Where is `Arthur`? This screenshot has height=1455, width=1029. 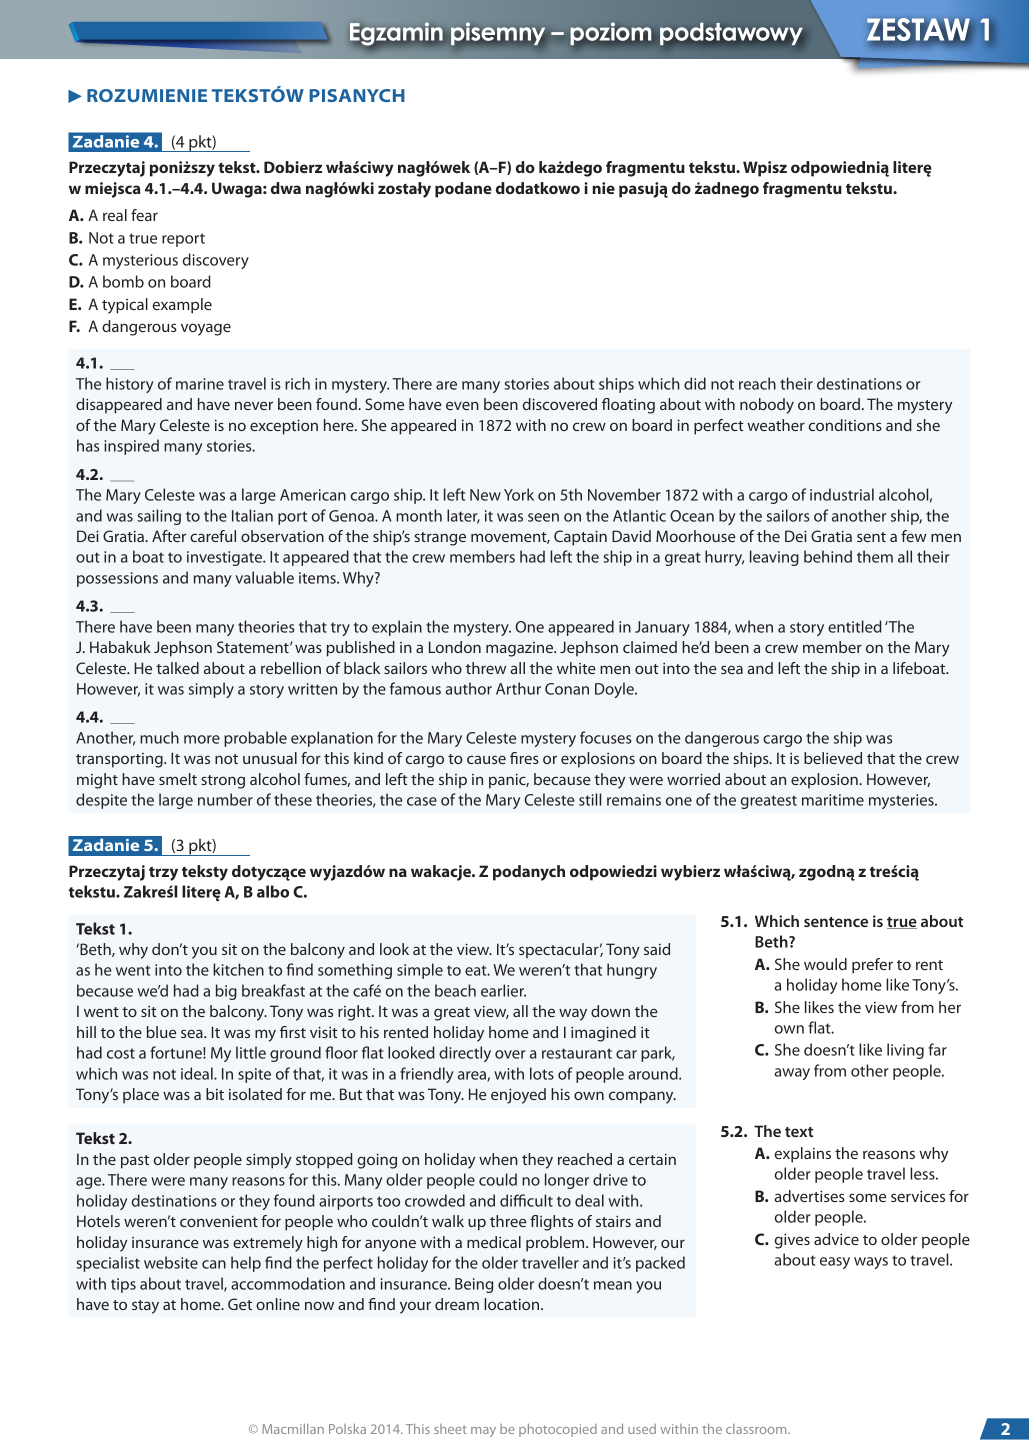
Arthur is located at coordinates (518, 688).
